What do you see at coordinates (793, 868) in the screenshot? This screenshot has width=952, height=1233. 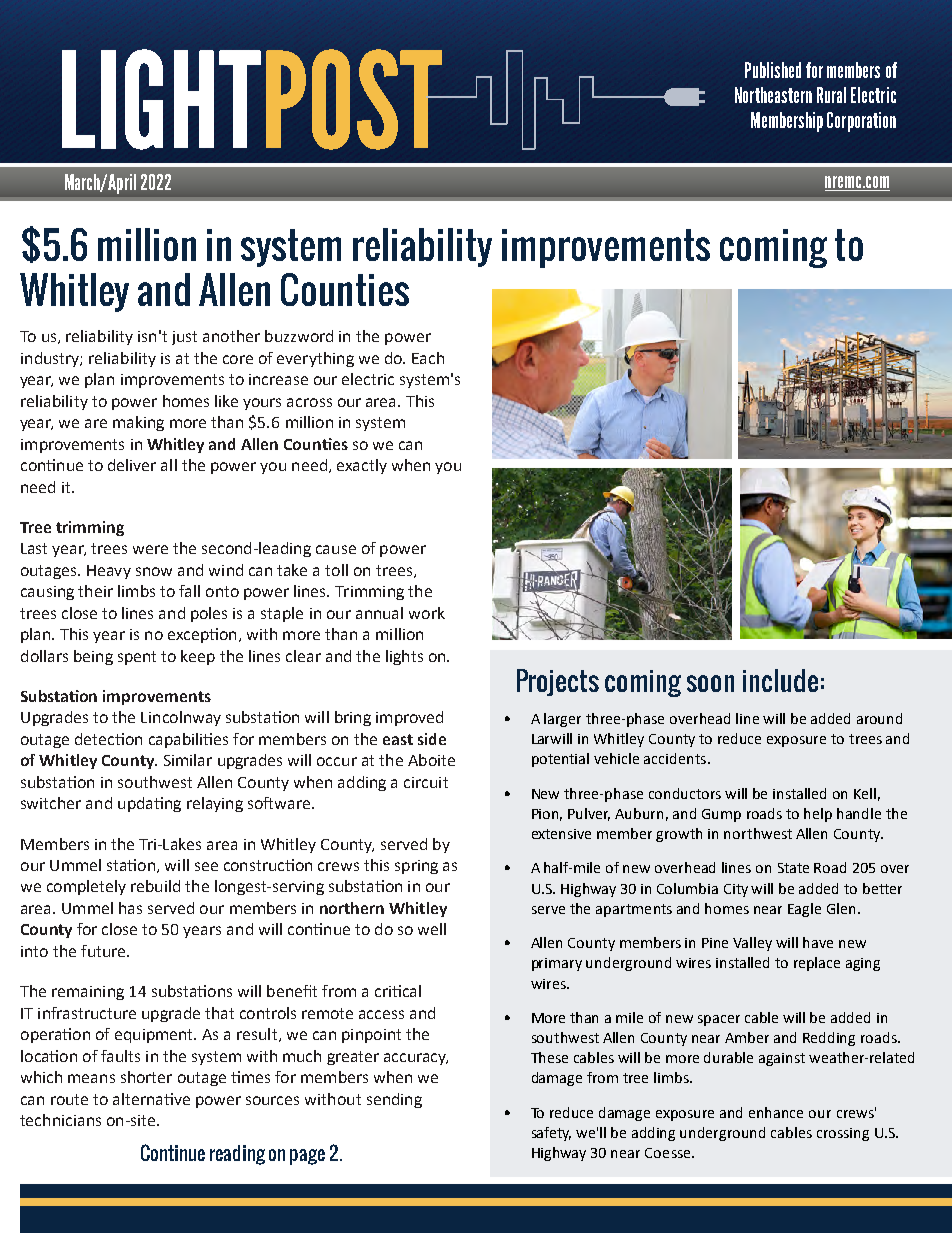 I see `State` at bounding box center [793, 868].
